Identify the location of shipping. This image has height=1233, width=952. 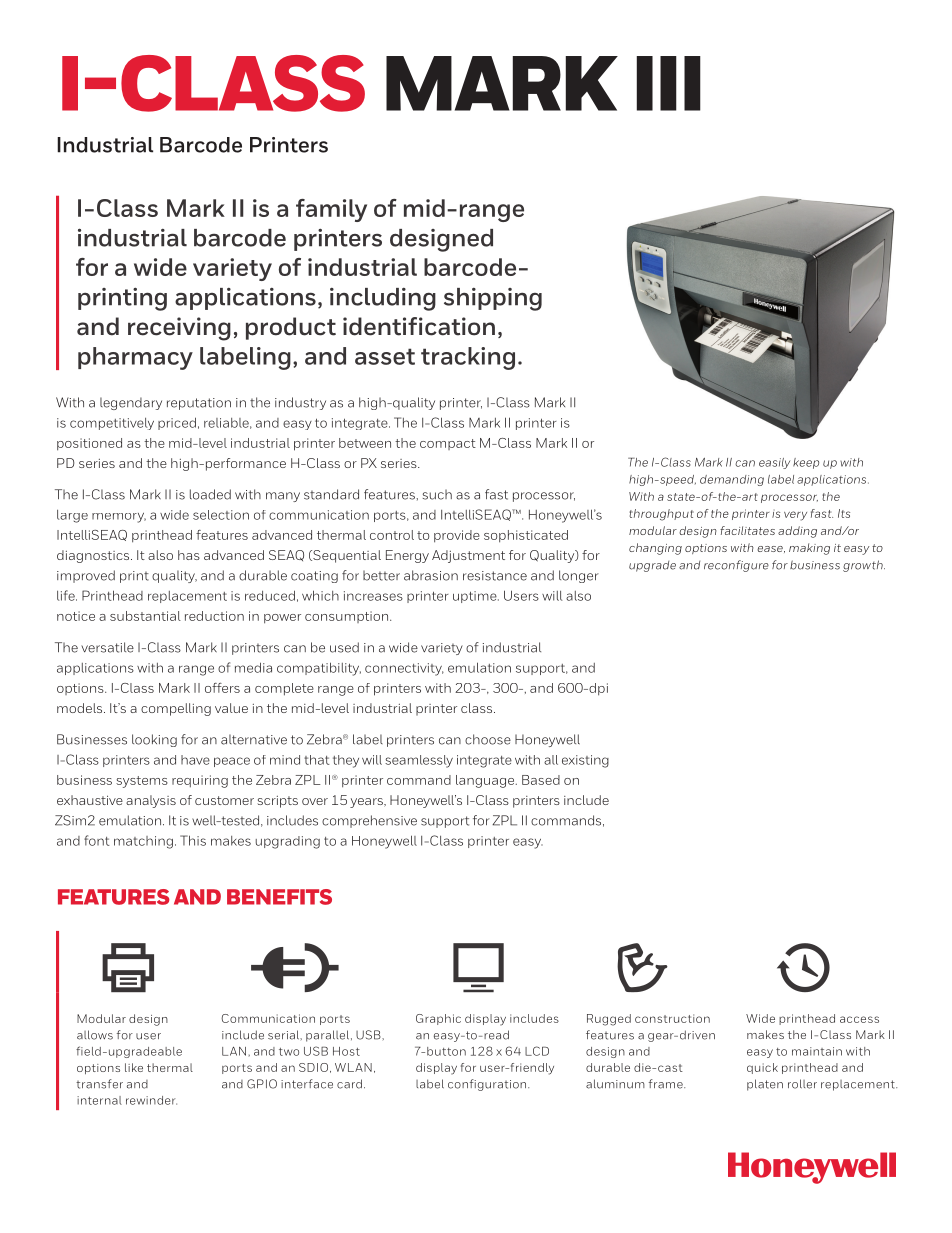
(493, 299).
